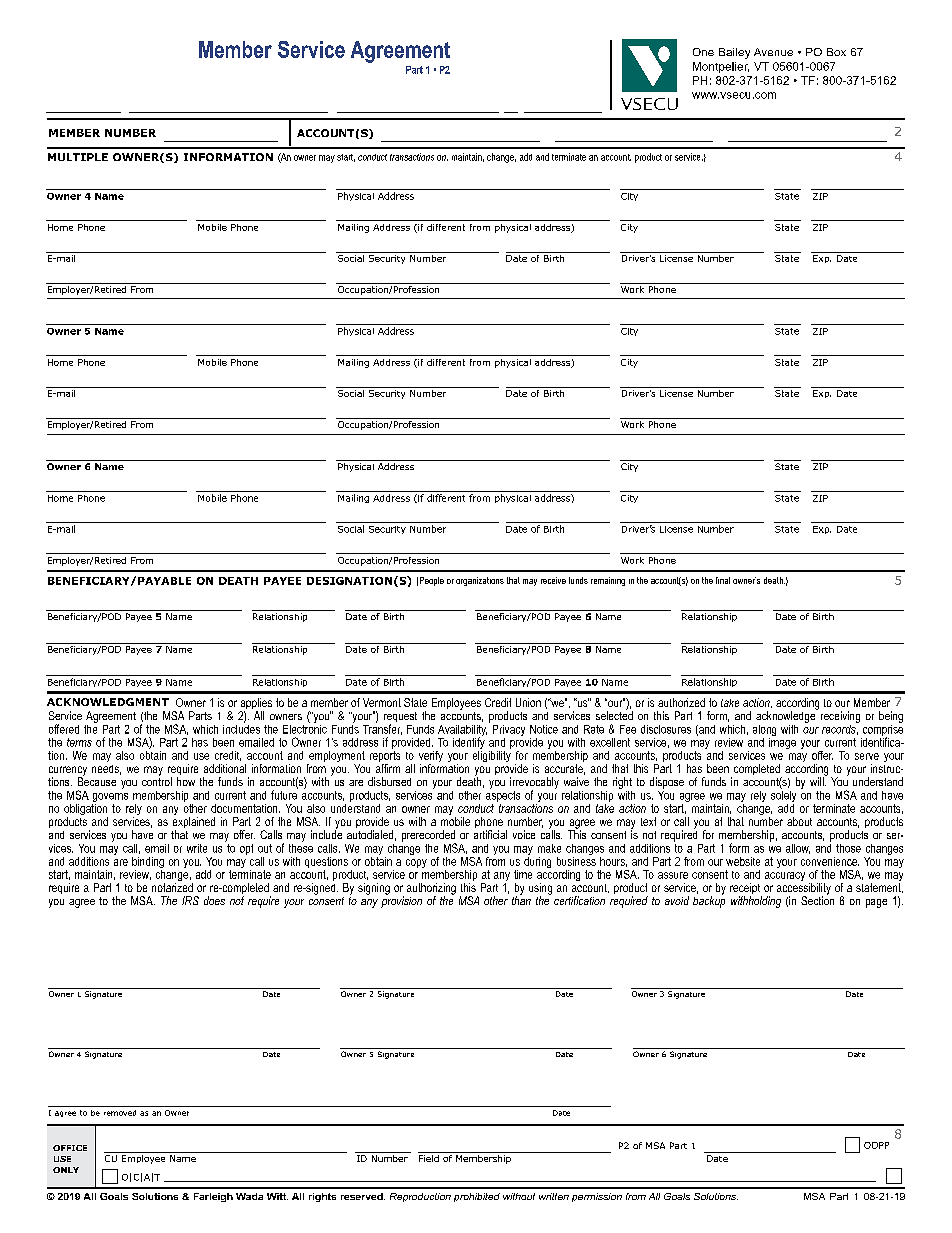 This screenshot has height=1233, width=952. I want to click on final, so click(723, 580).
